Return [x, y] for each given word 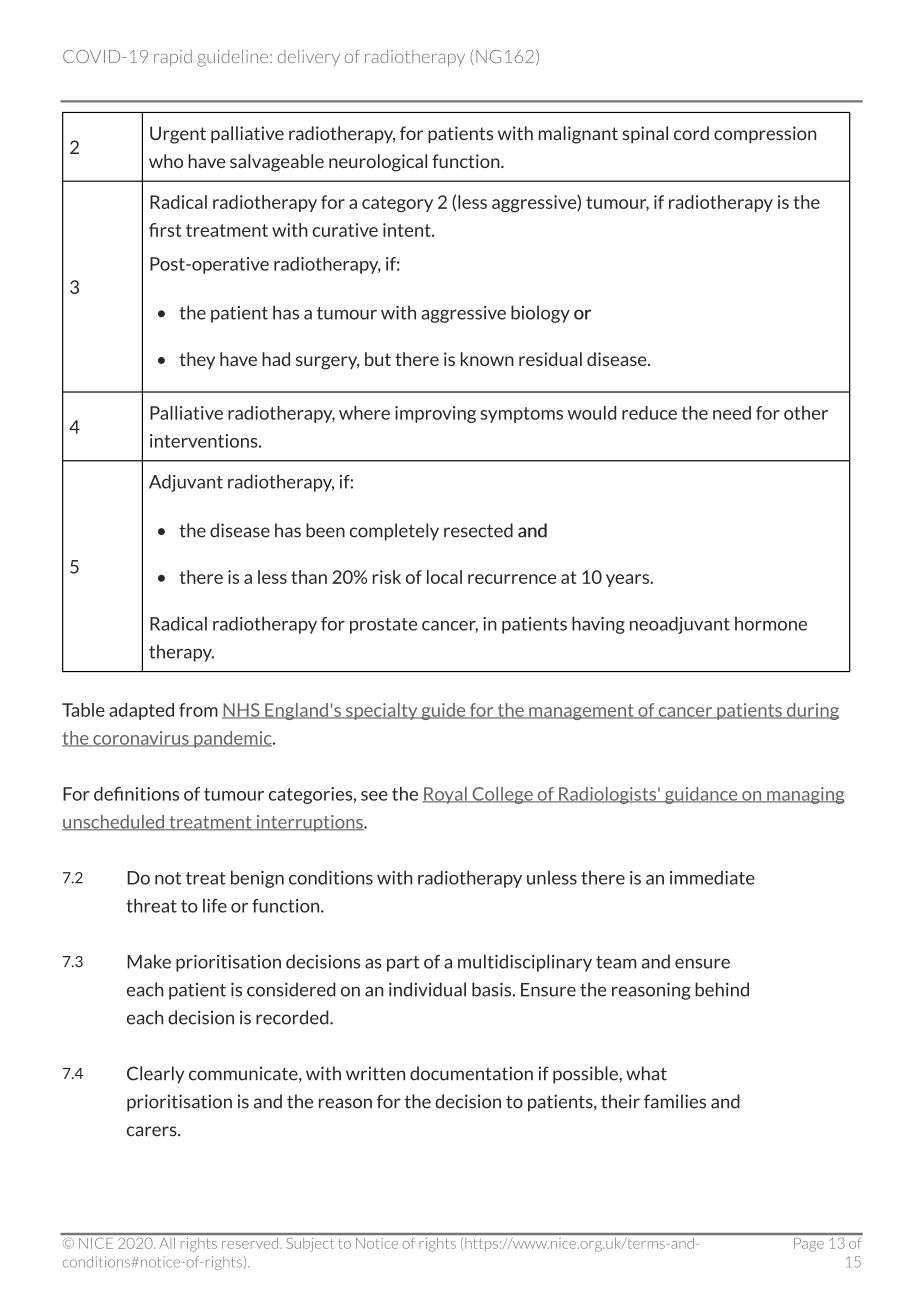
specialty [381, 711]
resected [478, 530]
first [165, 230]
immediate [712, 877]
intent [408, 230]
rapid [173, 58]
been [325, 530]
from [198, 710]
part [403, 964]
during [811, 711]
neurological [378, 163]
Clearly [155, 1075]
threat [151, 905]
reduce [649, 413]
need [732, 413]
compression [765, 135]
